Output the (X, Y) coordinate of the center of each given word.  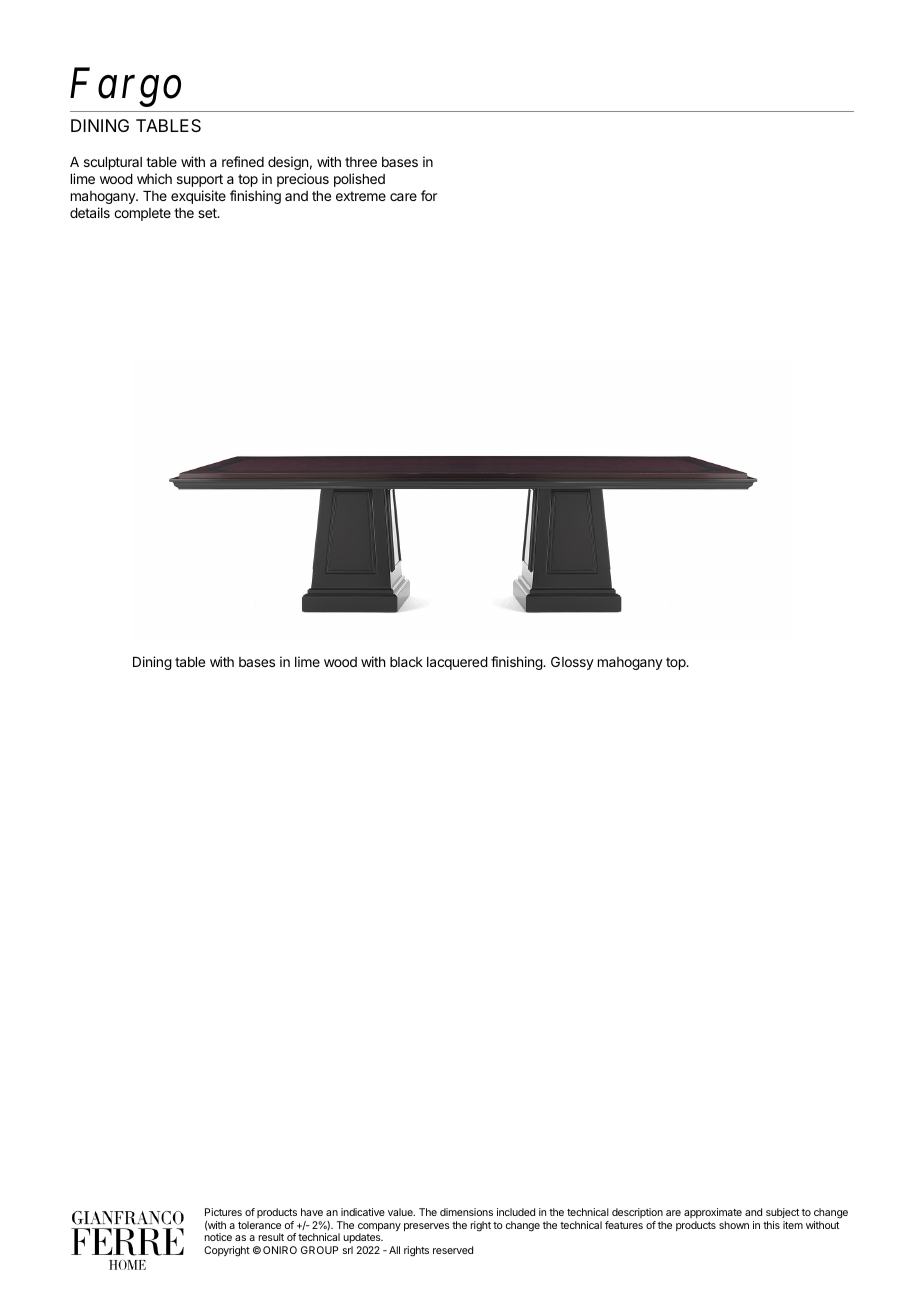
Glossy (572, 663)
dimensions (466, 1212)
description (637, 1213)
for (429, 195)
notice (218, 1237)
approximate (713, 1213)
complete (142, 214)
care (403, 197)
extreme (361, 196)
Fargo (125, 87)
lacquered (457, 663)
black (406, 662)
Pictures (223, 1212)
